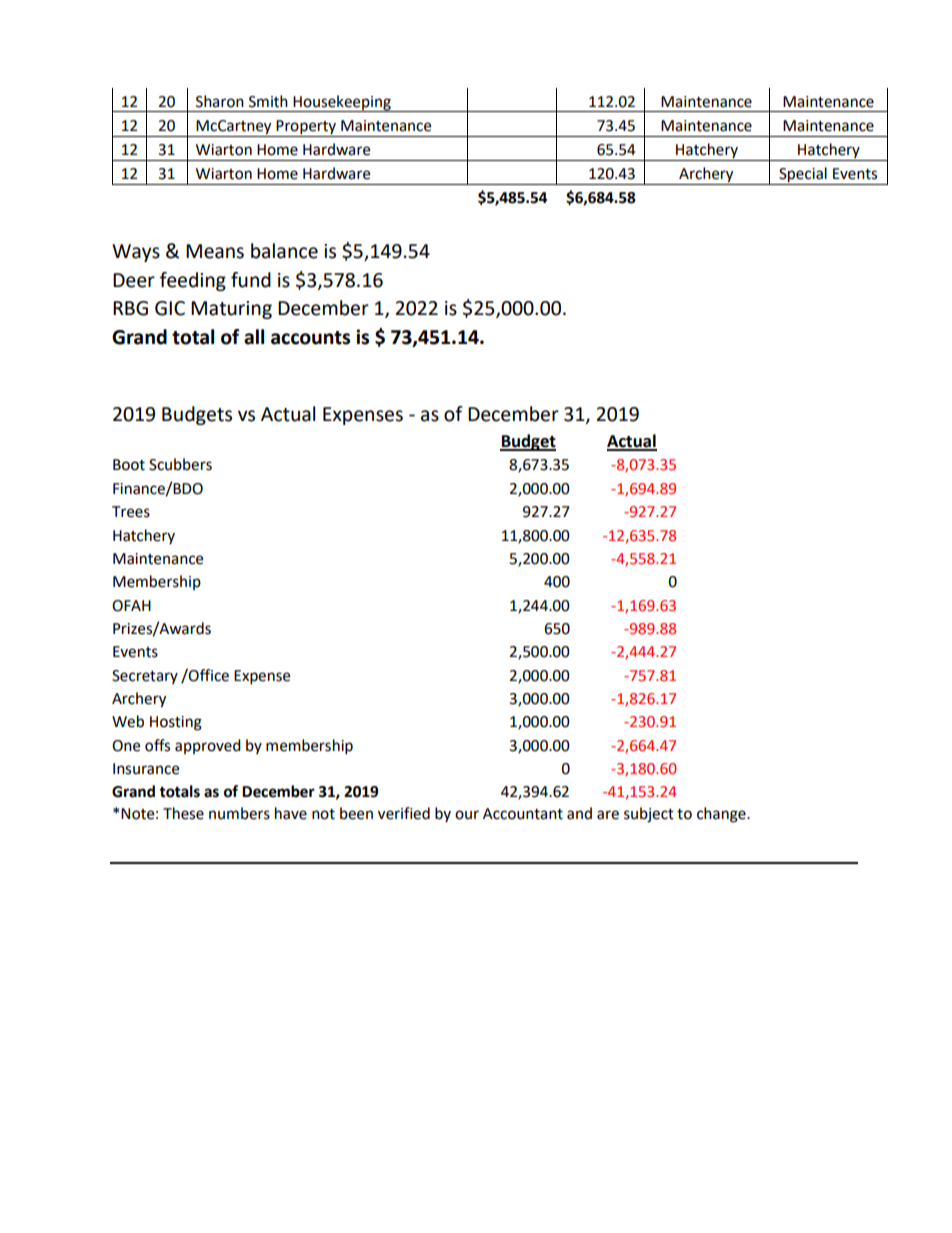 The image size is (952, 1233). Describe the element at coordinates (803, 176) in the screenshot. I see `Special` at that location.
